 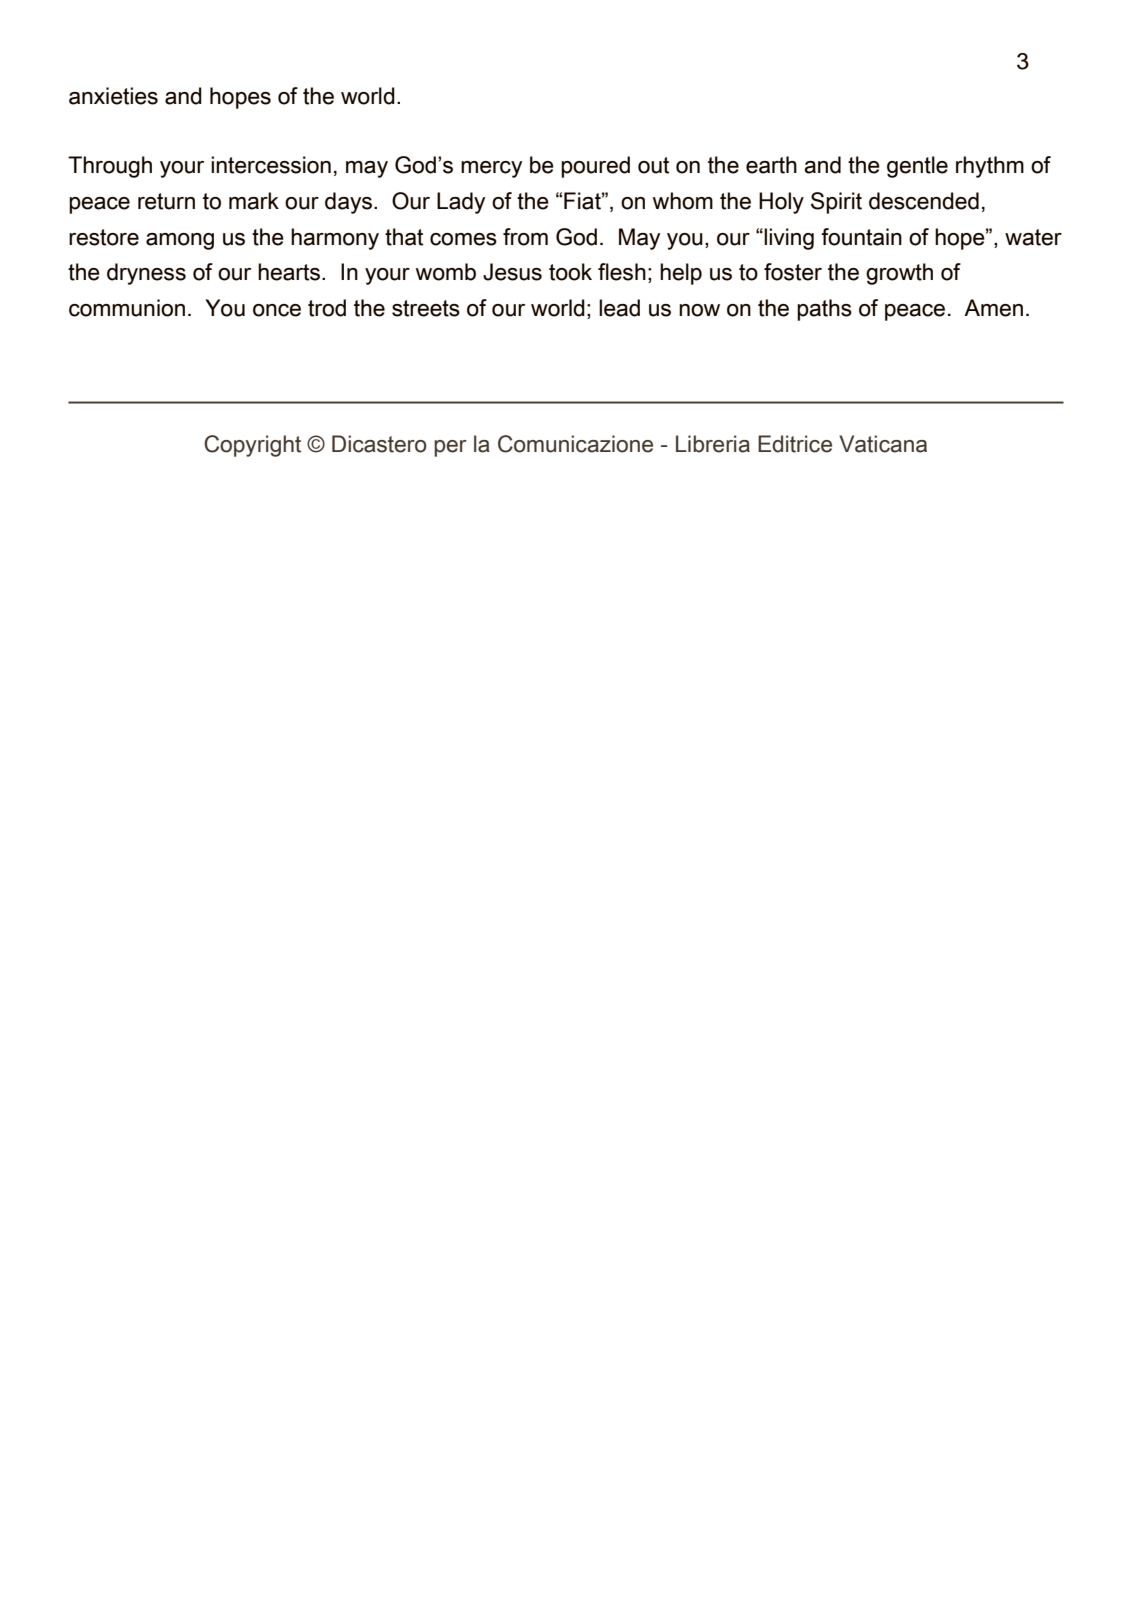 I want to click on anxieties, so click(x=113, y=96).
